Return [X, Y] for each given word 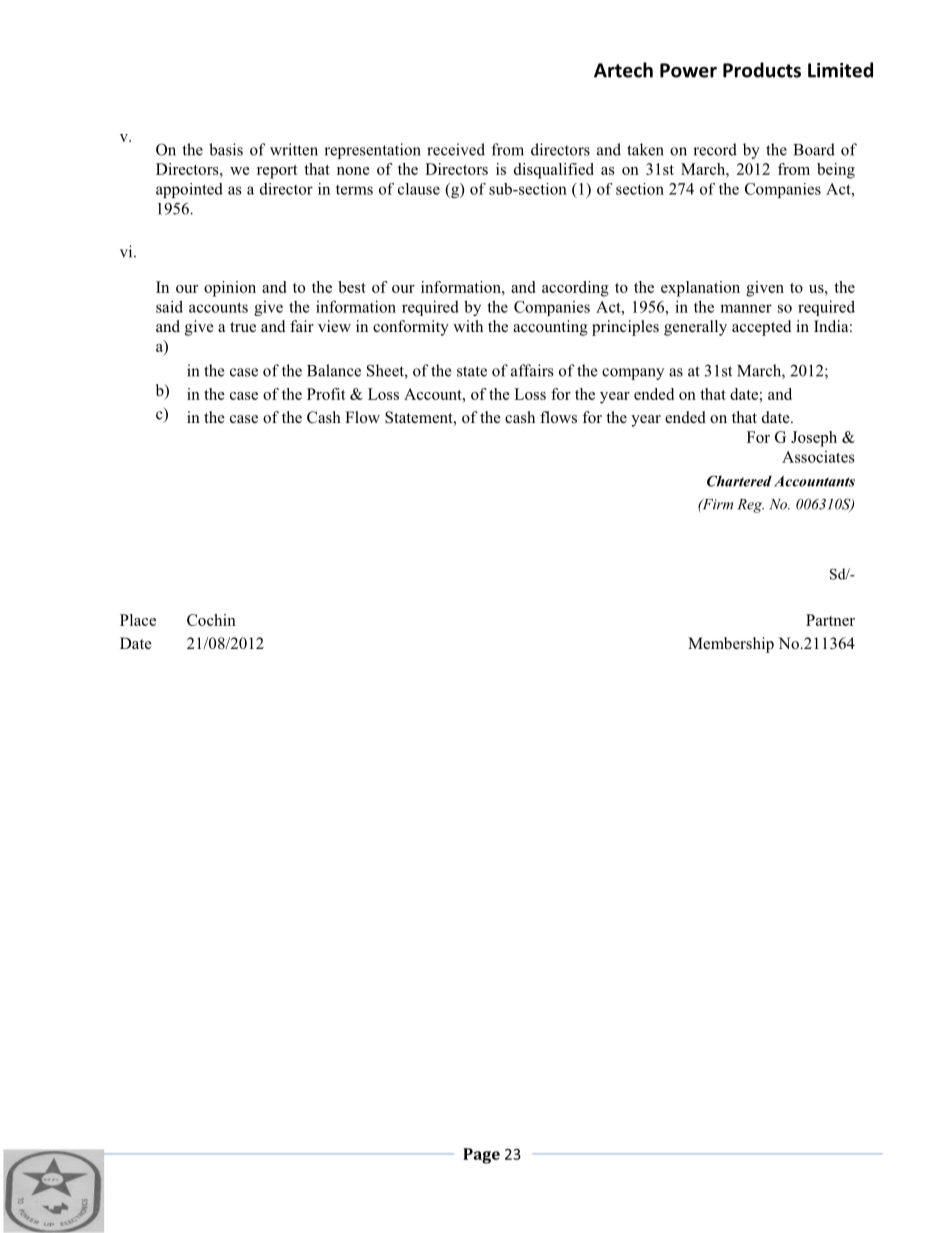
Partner [830, 620]
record [715, 149]
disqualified [554, 171]
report [277, 172]
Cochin [211, 620]
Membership [731, 645]
